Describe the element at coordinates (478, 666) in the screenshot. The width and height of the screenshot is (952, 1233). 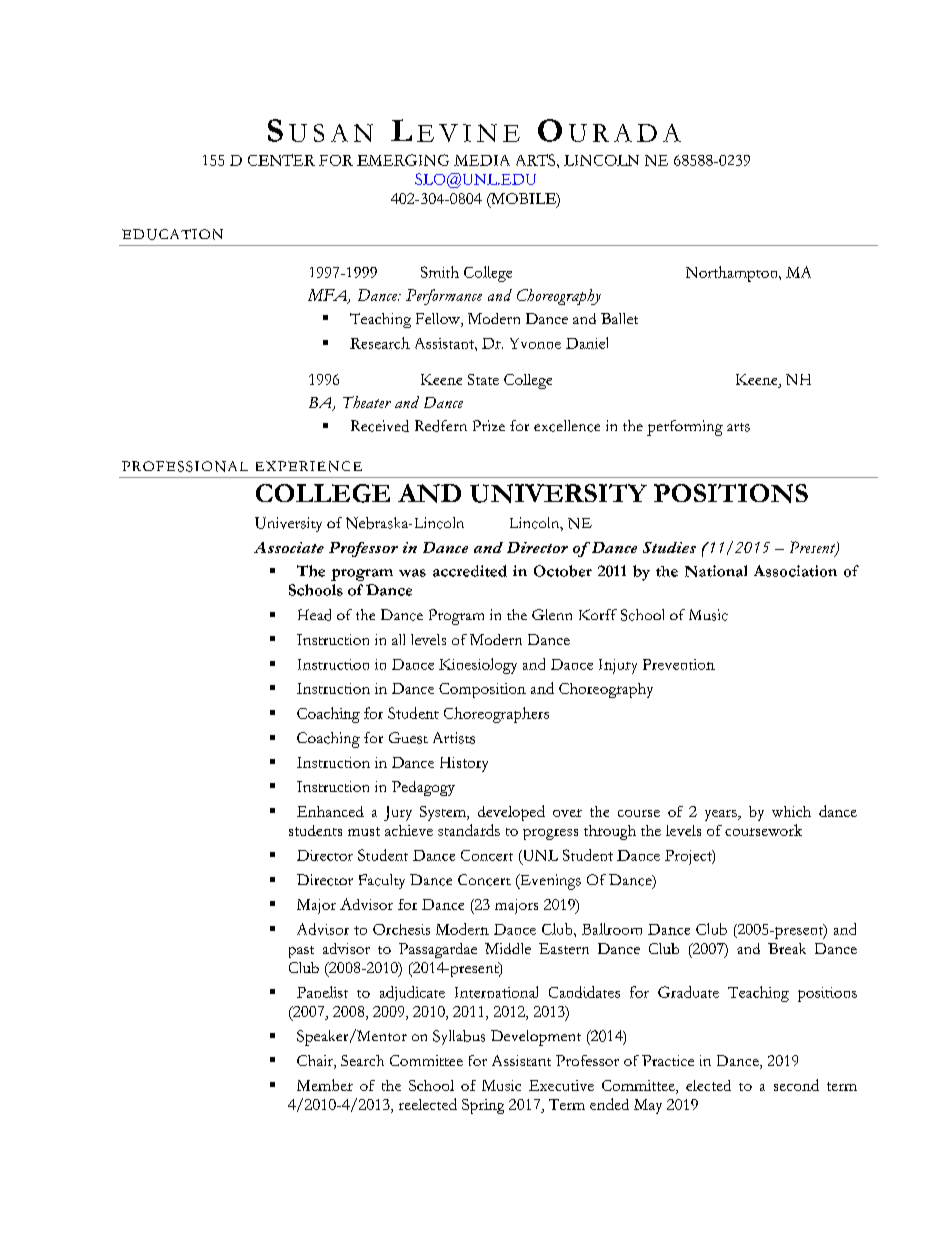
I see `Kinesiology` at that location.
